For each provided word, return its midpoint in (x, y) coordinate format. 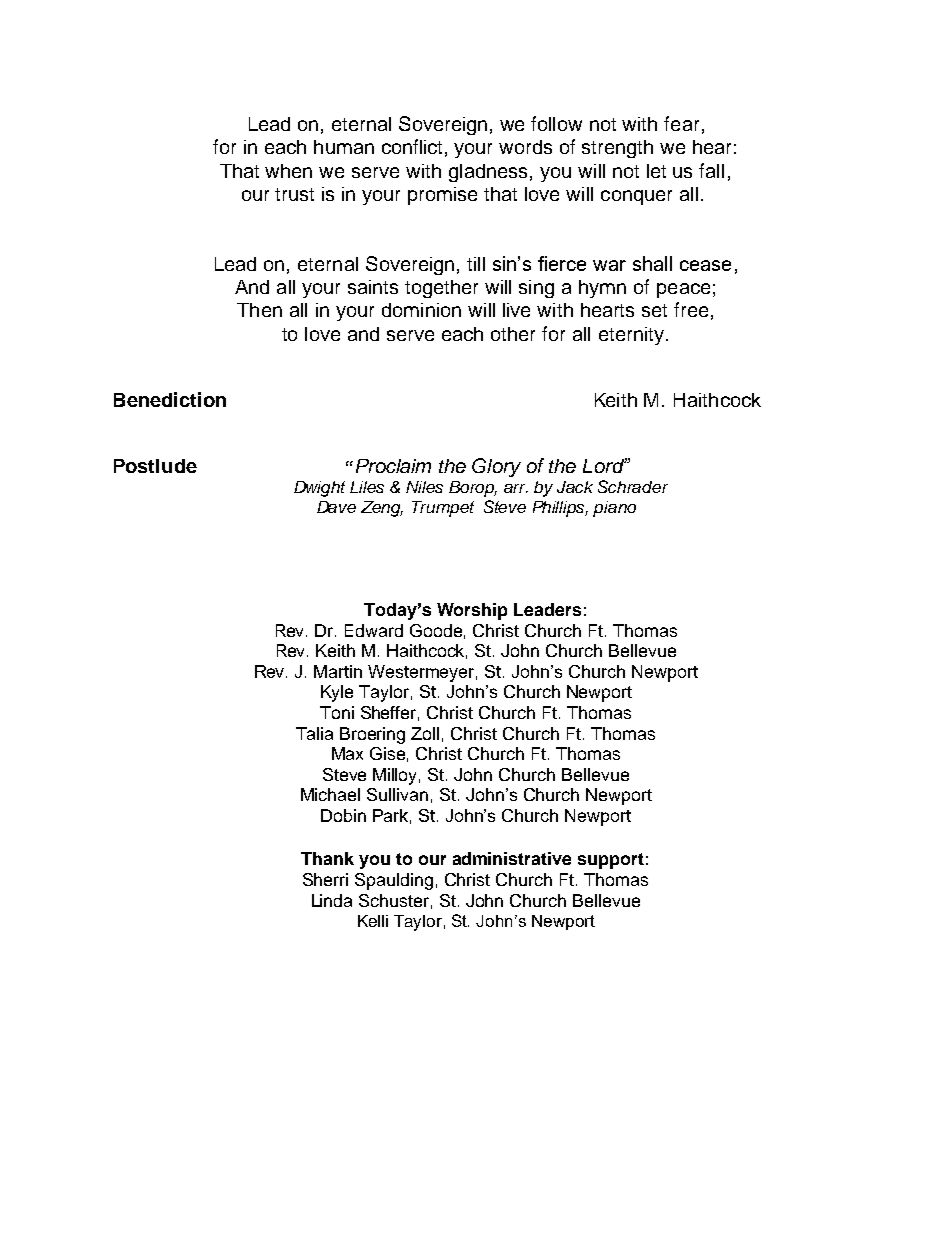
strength (617, 149)
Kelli (373, 921)
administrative (512, 858)
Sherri (325, 879)
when (288, 171)
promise (442, 196)
